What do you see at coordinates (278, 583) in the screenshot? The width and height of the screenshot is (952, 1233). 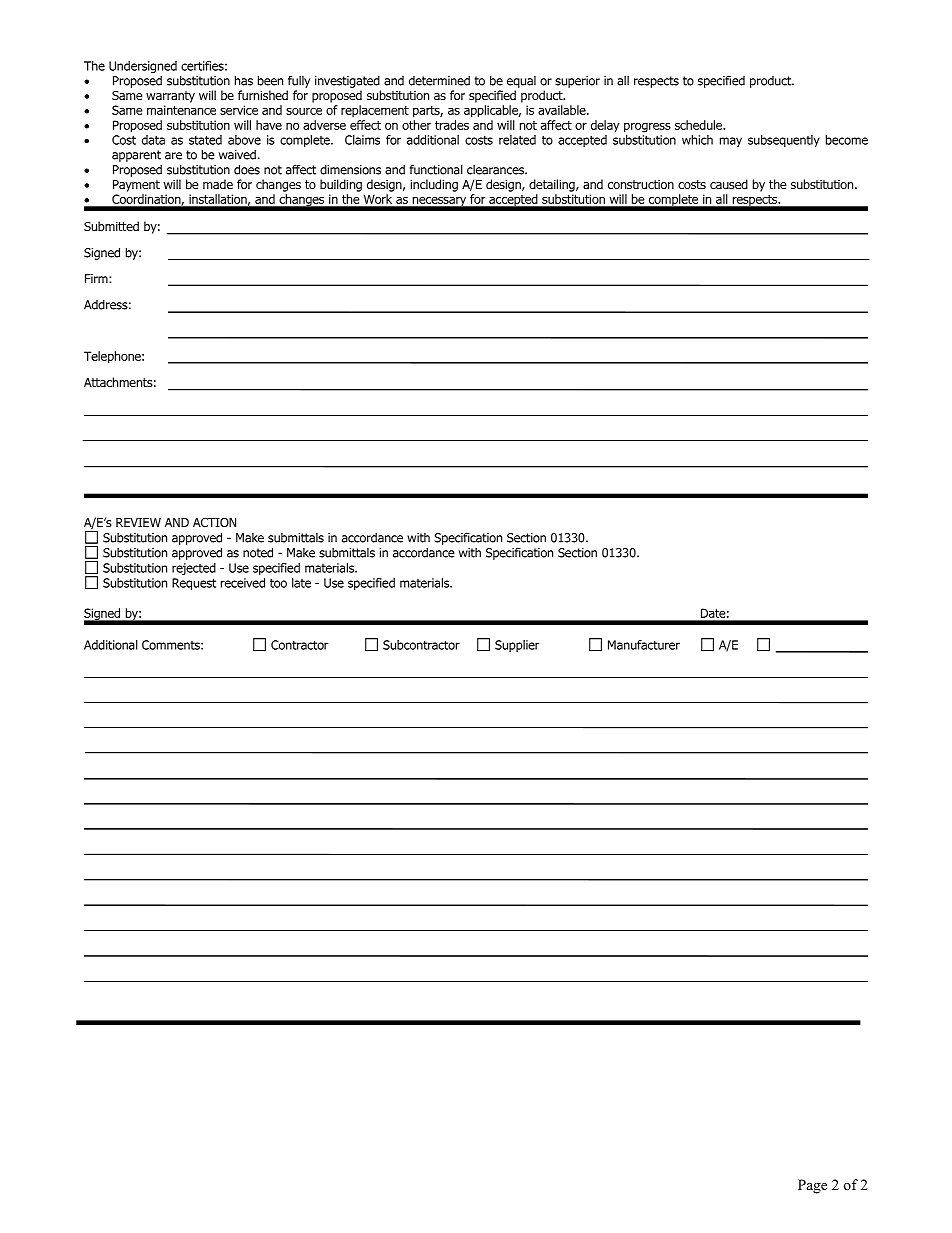 I see `too` at bounding box center [278, 583].
